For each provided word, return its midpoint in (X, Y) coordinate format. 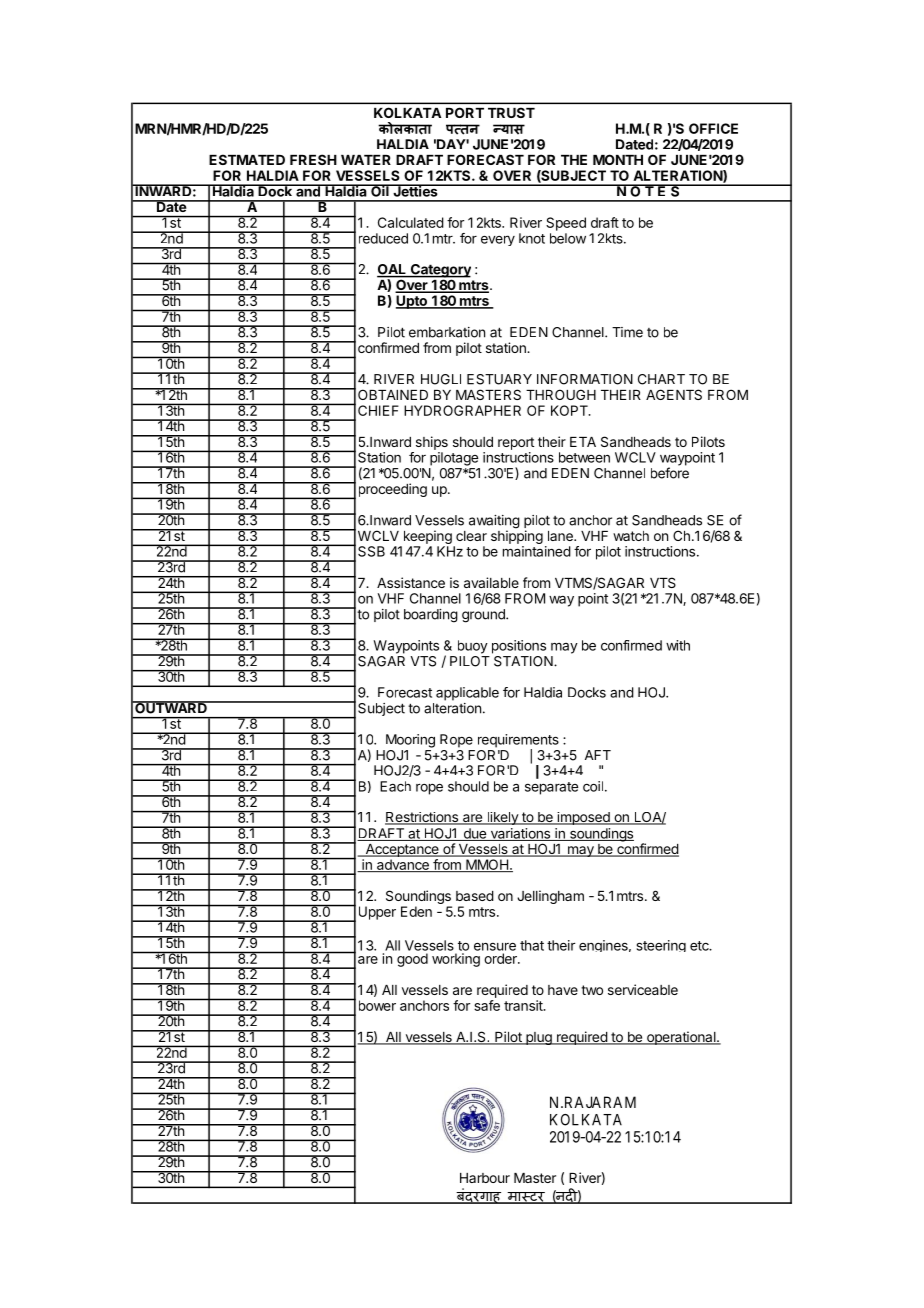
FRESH (313, 159)
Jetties (415, 190)
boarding (431, 616)
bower (377, 1005)
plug (539, 1038)
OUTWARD (171, 707)
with (678, 645)
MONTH (618, 159)
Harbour (485, 1178)
